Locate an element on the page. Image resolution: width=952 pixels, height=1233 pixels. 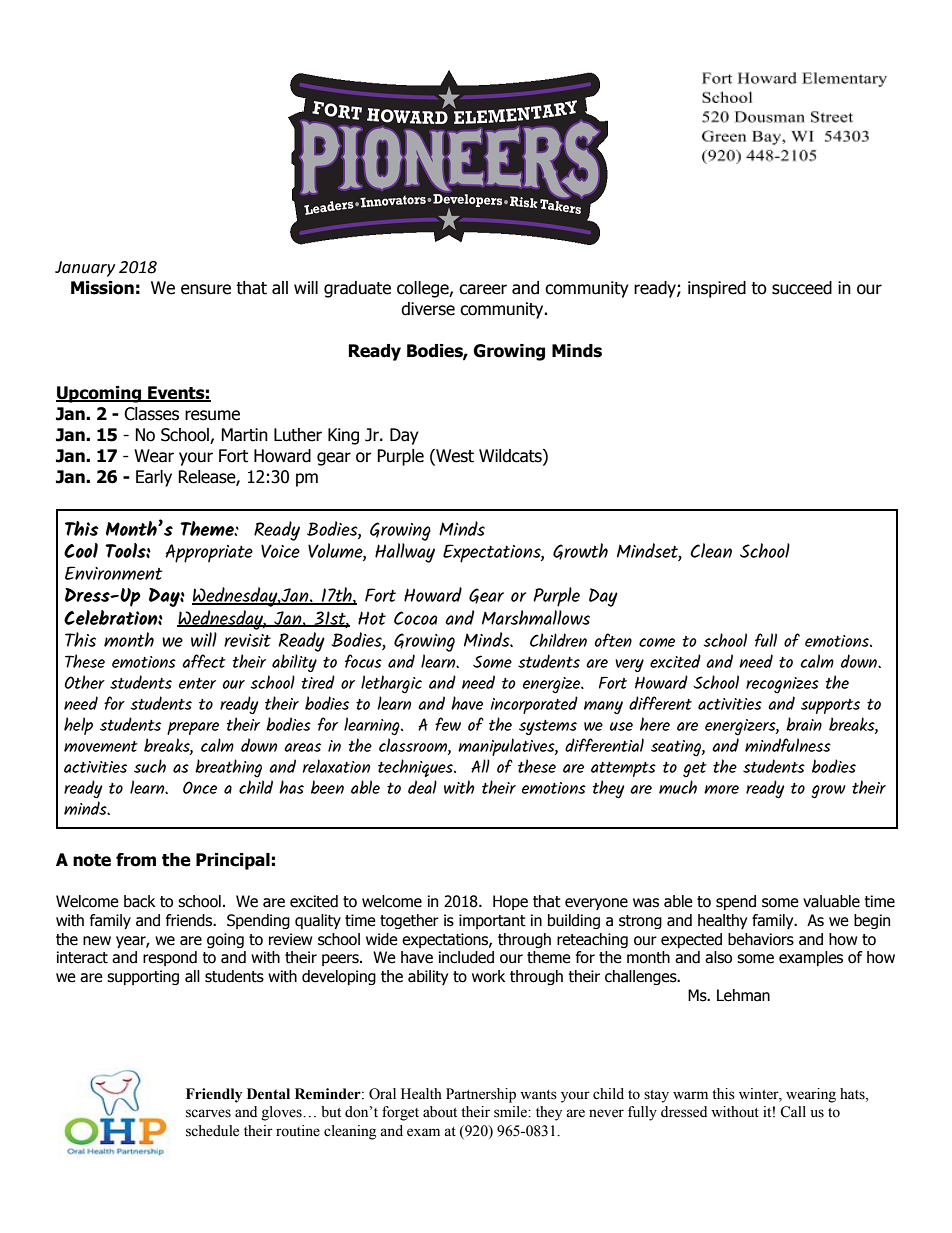
ensure is located at coordinates (206, 289).
